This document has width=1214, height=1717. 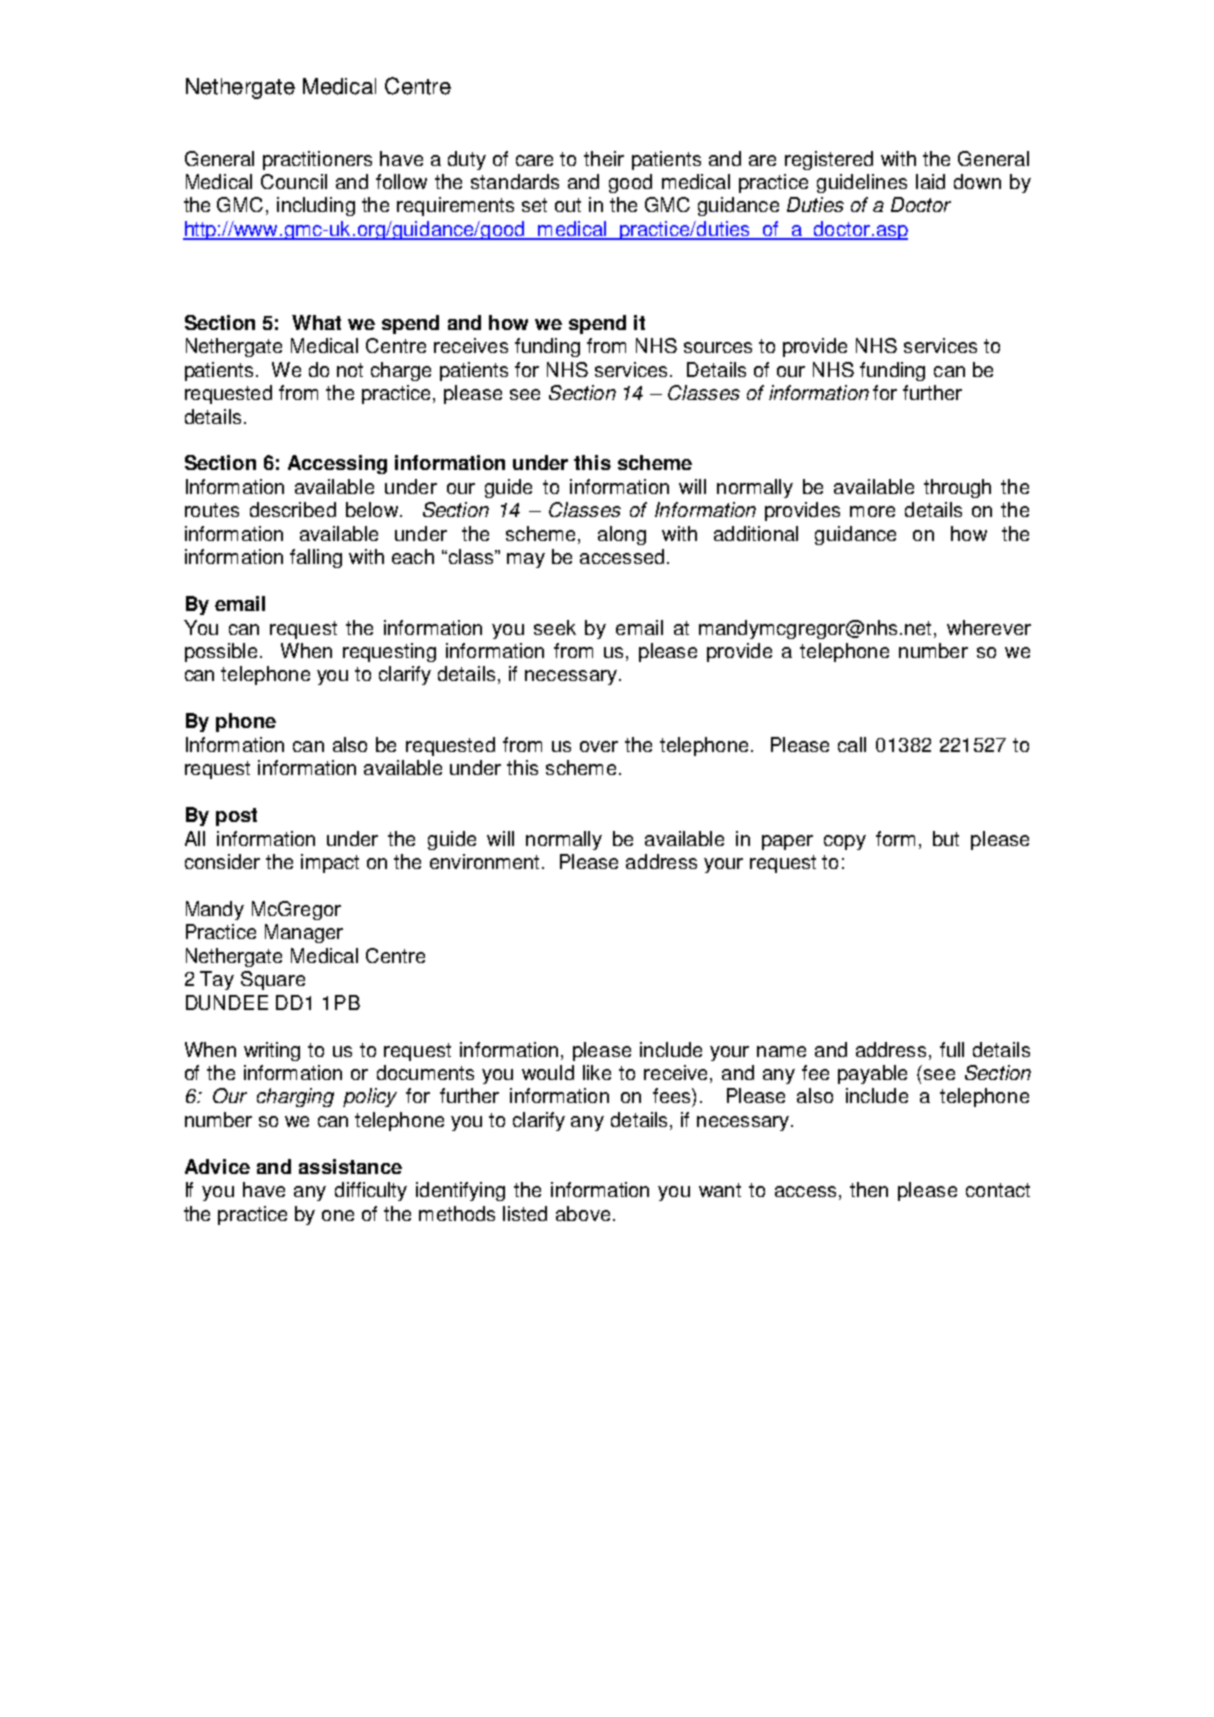 What do you see at coordinates (221, 652) in the document?
I see `possible` at bounding box center [221, 652].
